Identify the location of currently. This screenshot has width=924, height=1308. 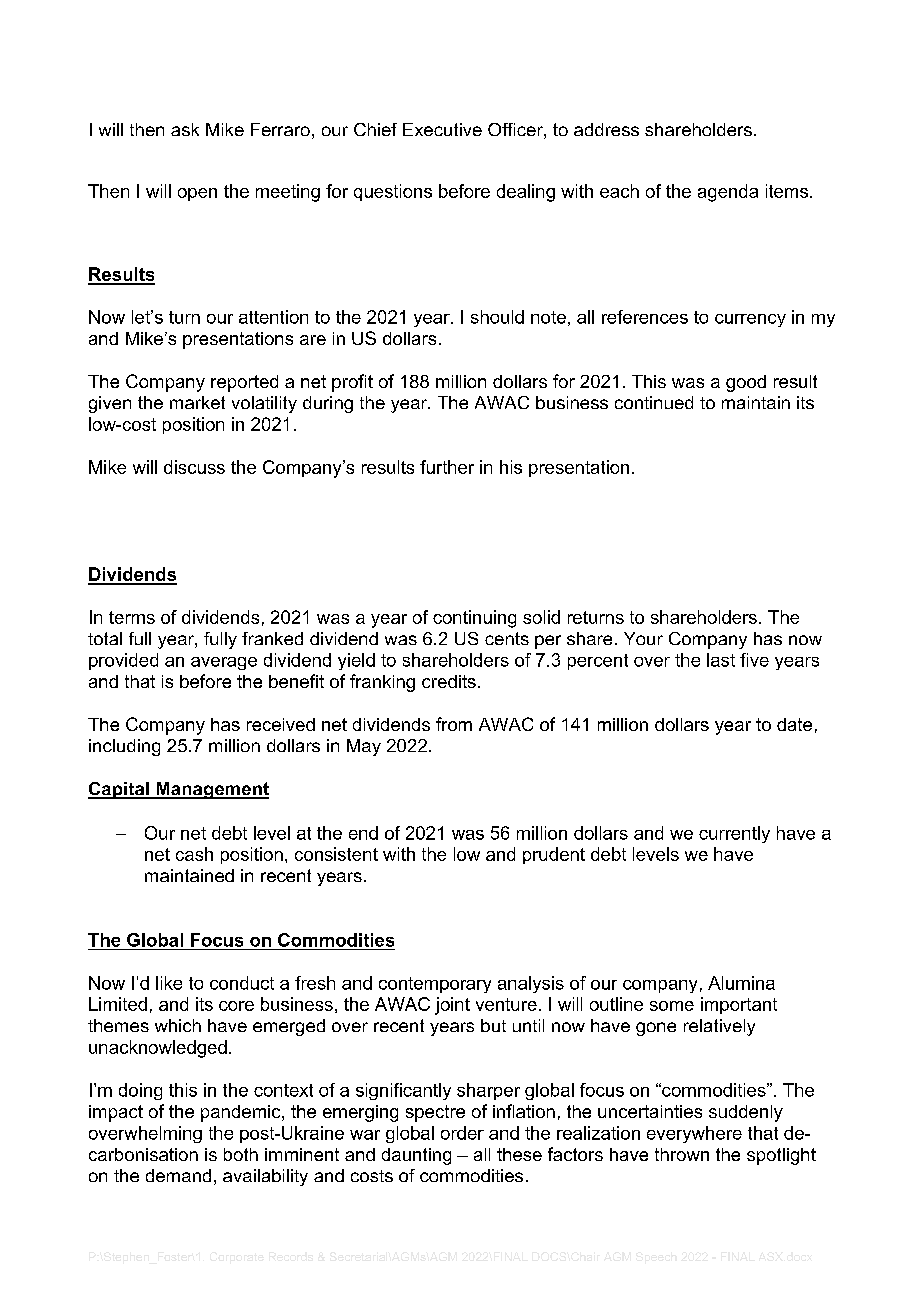
(734, 834).
